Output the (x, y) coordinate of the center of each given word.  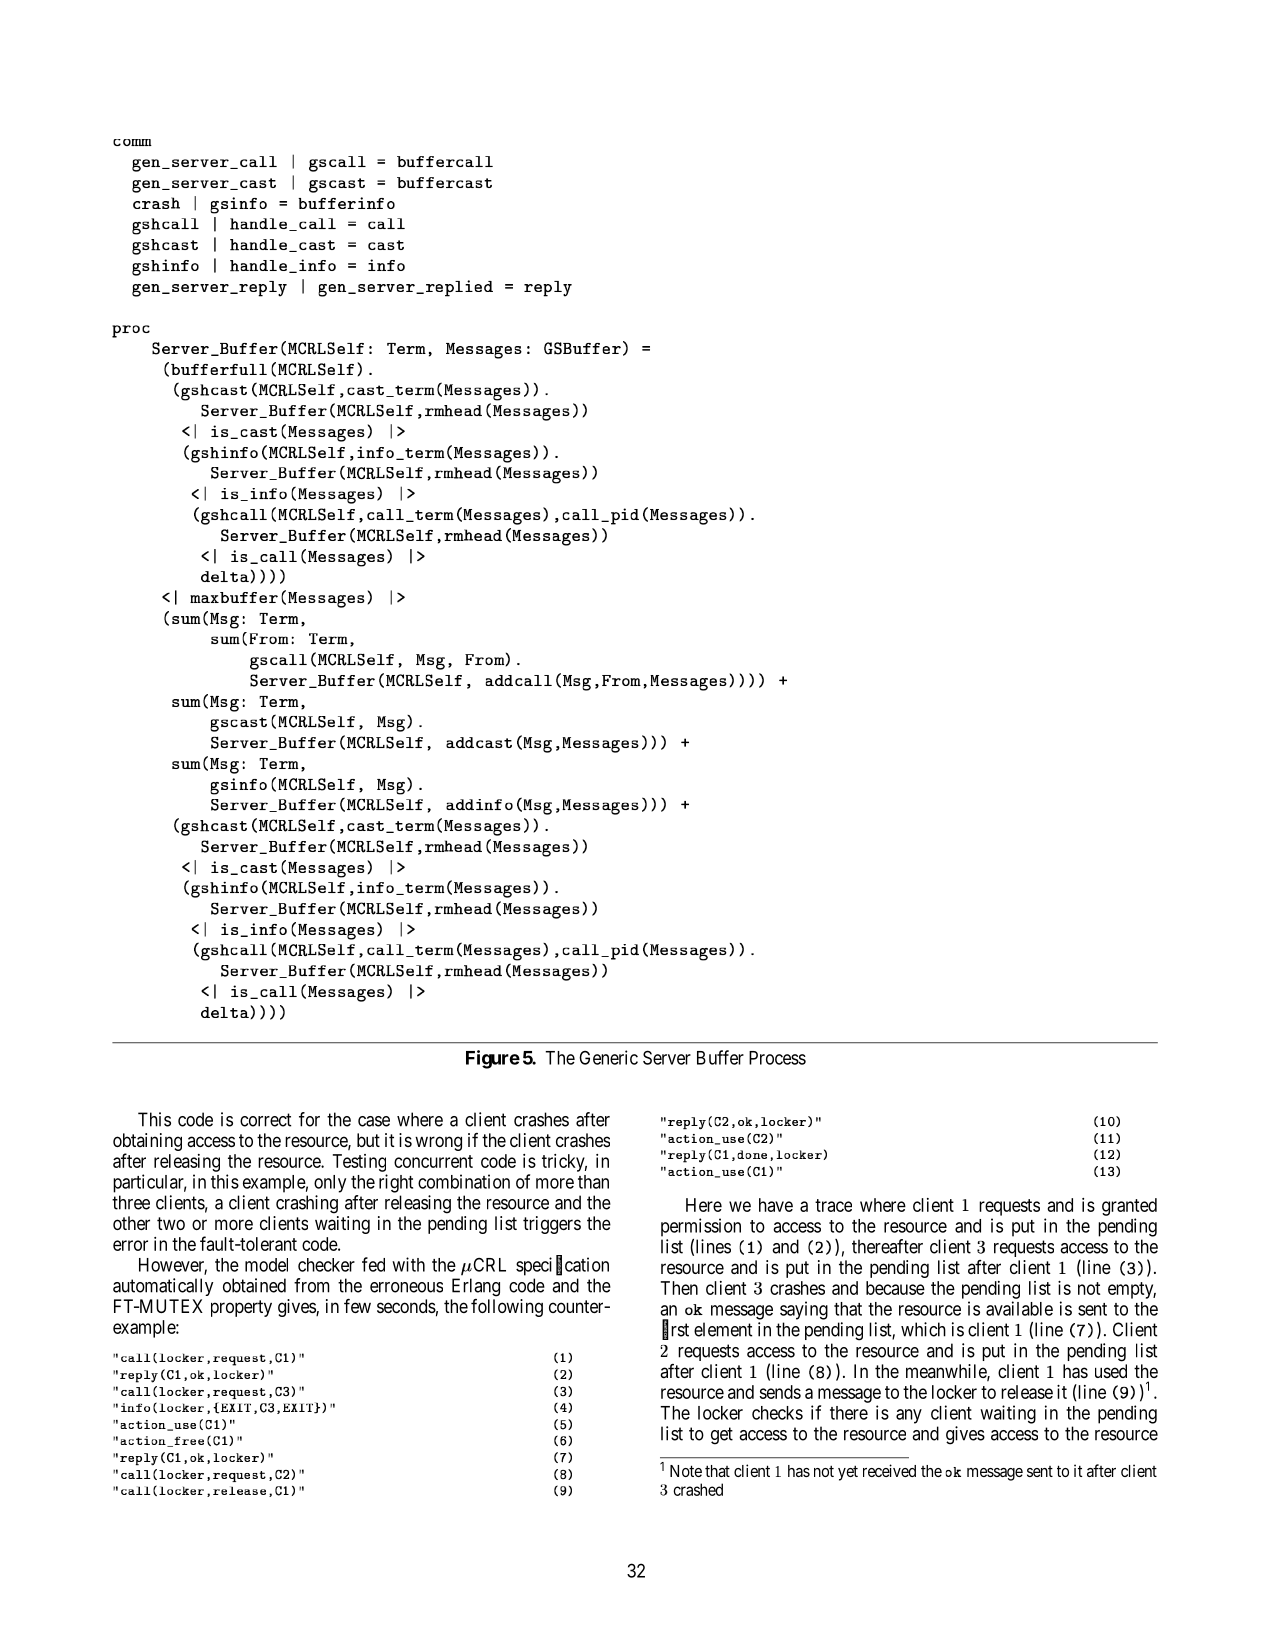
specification (562, 1266)
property (241, 1308)
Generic (608, 1057)
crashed (698, 1489)
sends (780, 1392)
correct (265, 1120)
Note (686, 1471)
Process (777, 1058)
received (889, 1470)
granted (1129, 1207)
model (266, 1265)
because (895, 1288)
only (330, 1184)
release (1027, 1392)
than (593, 1182)
